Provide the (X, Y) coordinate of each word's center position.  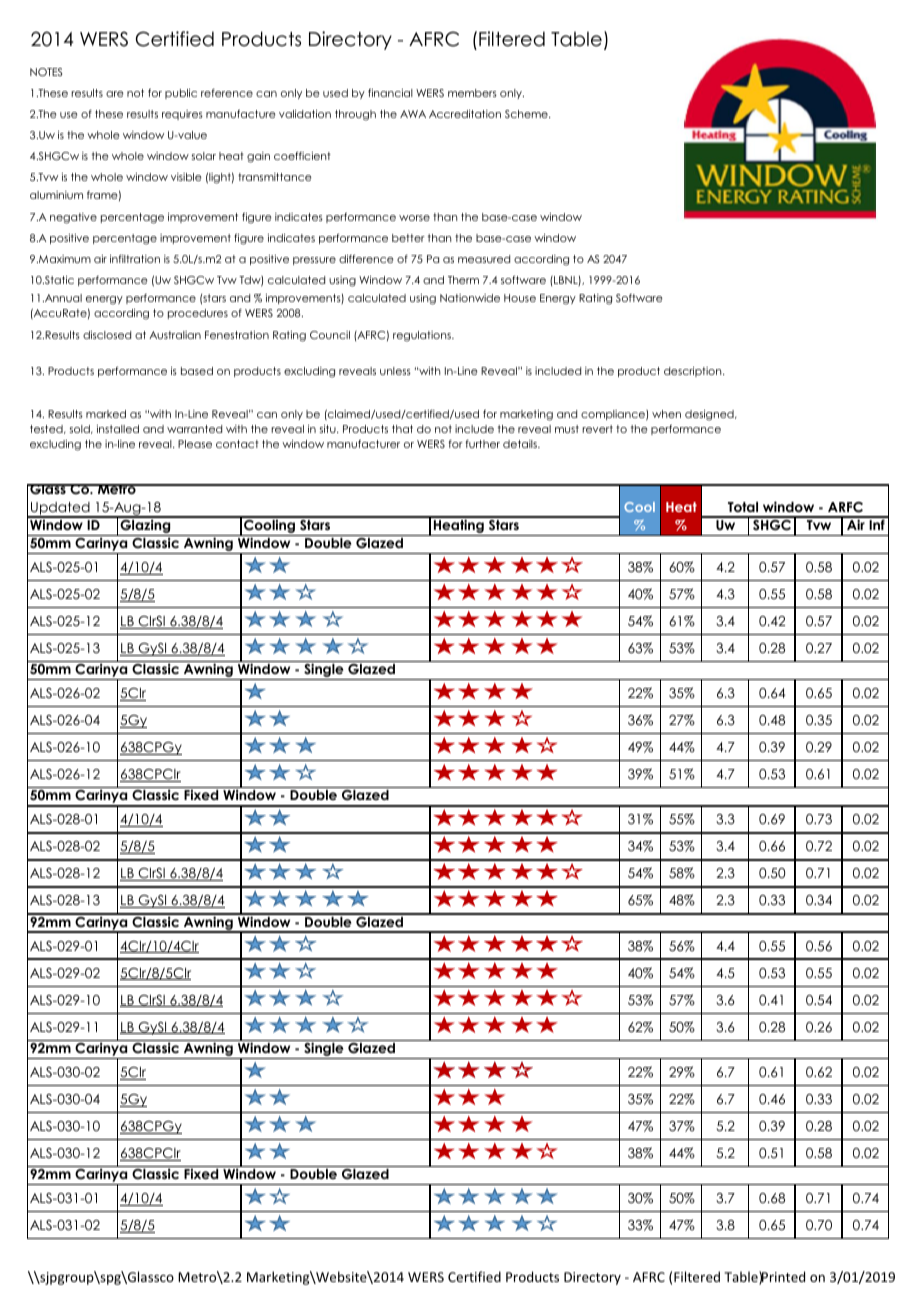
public (181, 94)
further (482, 444)
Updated (60, 509)
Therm (463, 280)
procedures (198, 314)
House (520, 298)
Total (743, 507)
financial (390, 93)
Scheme (527, 114)
